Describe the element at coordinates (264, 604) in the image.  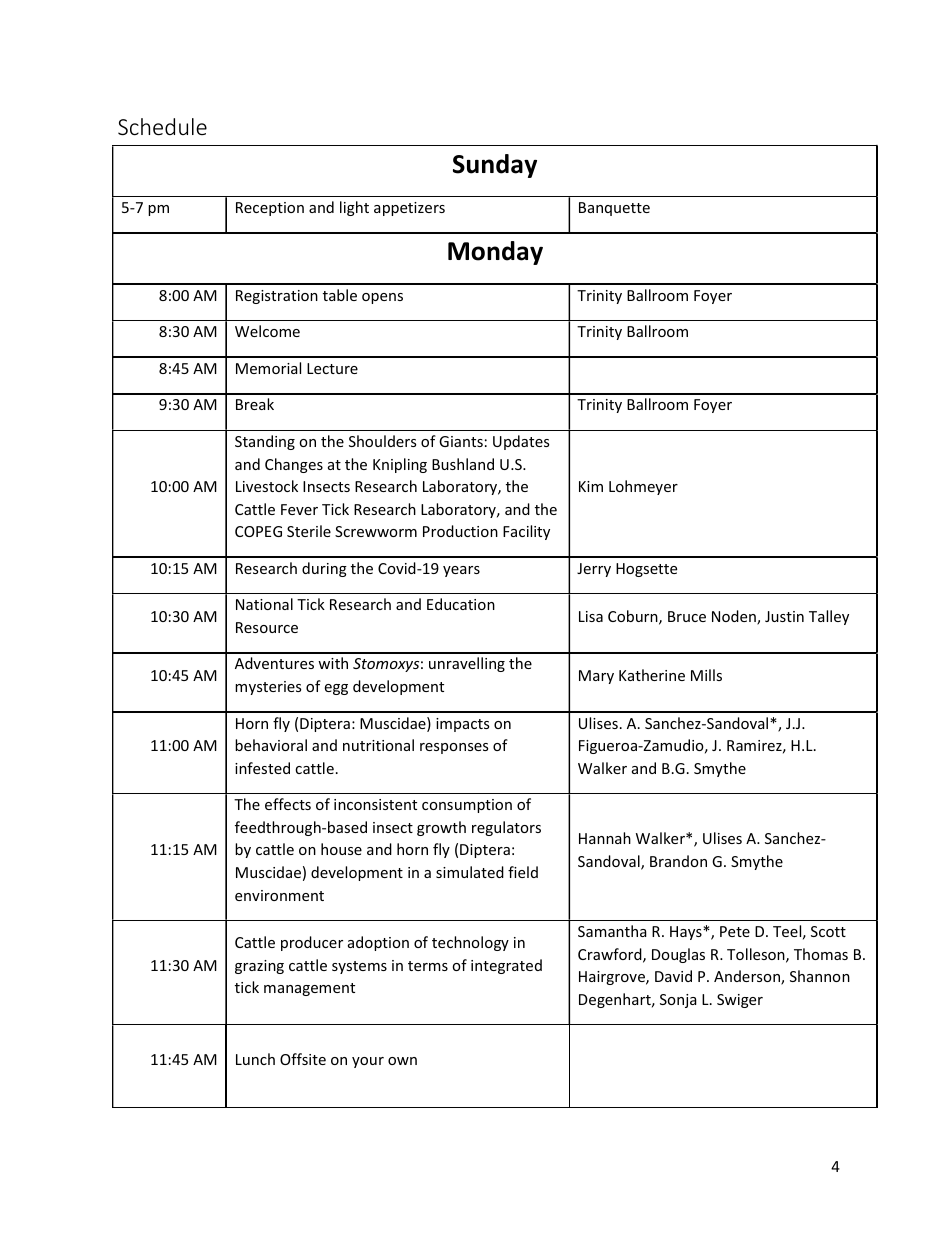
I see `National` at that location.
